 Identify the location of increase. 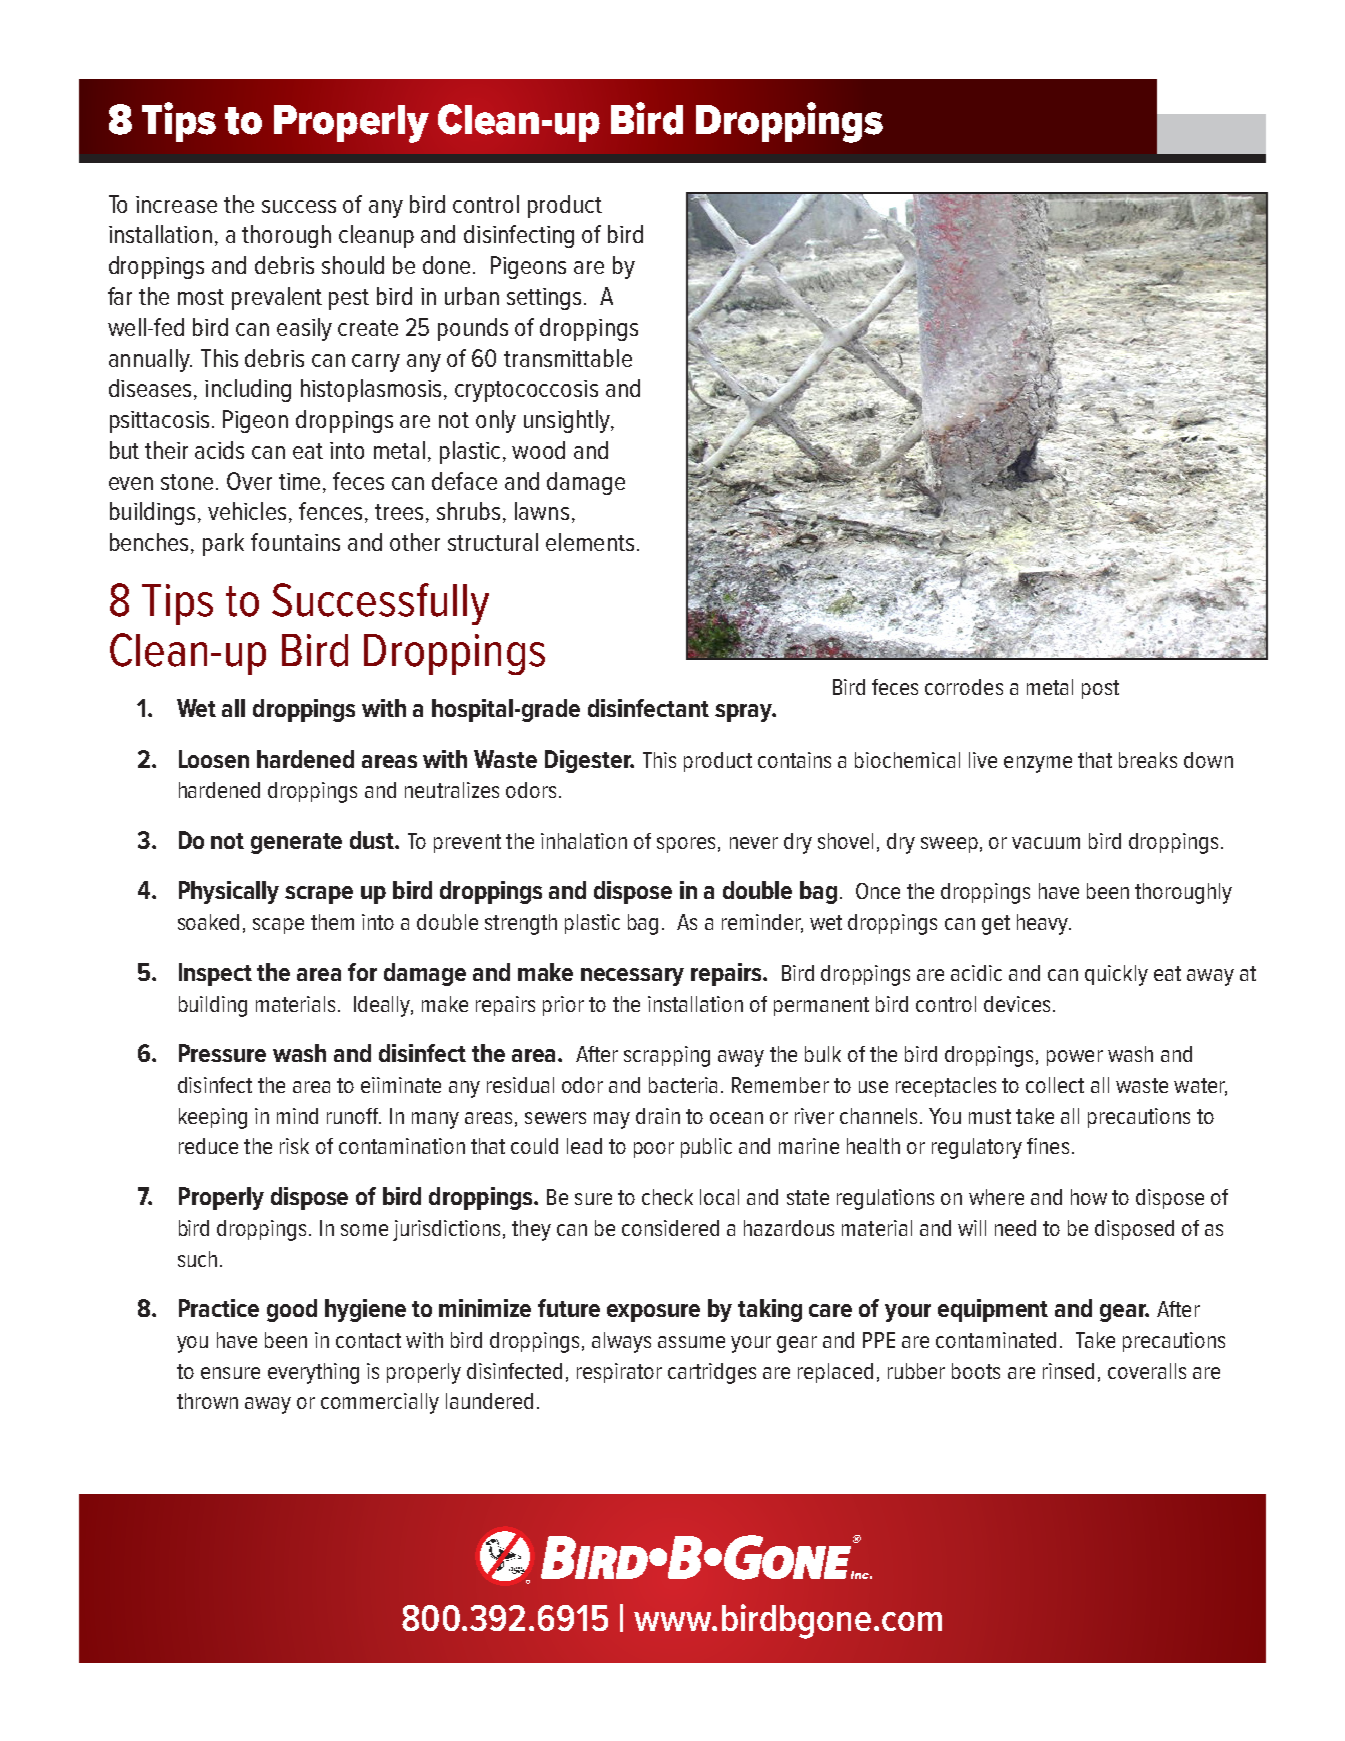
(176, 204).
